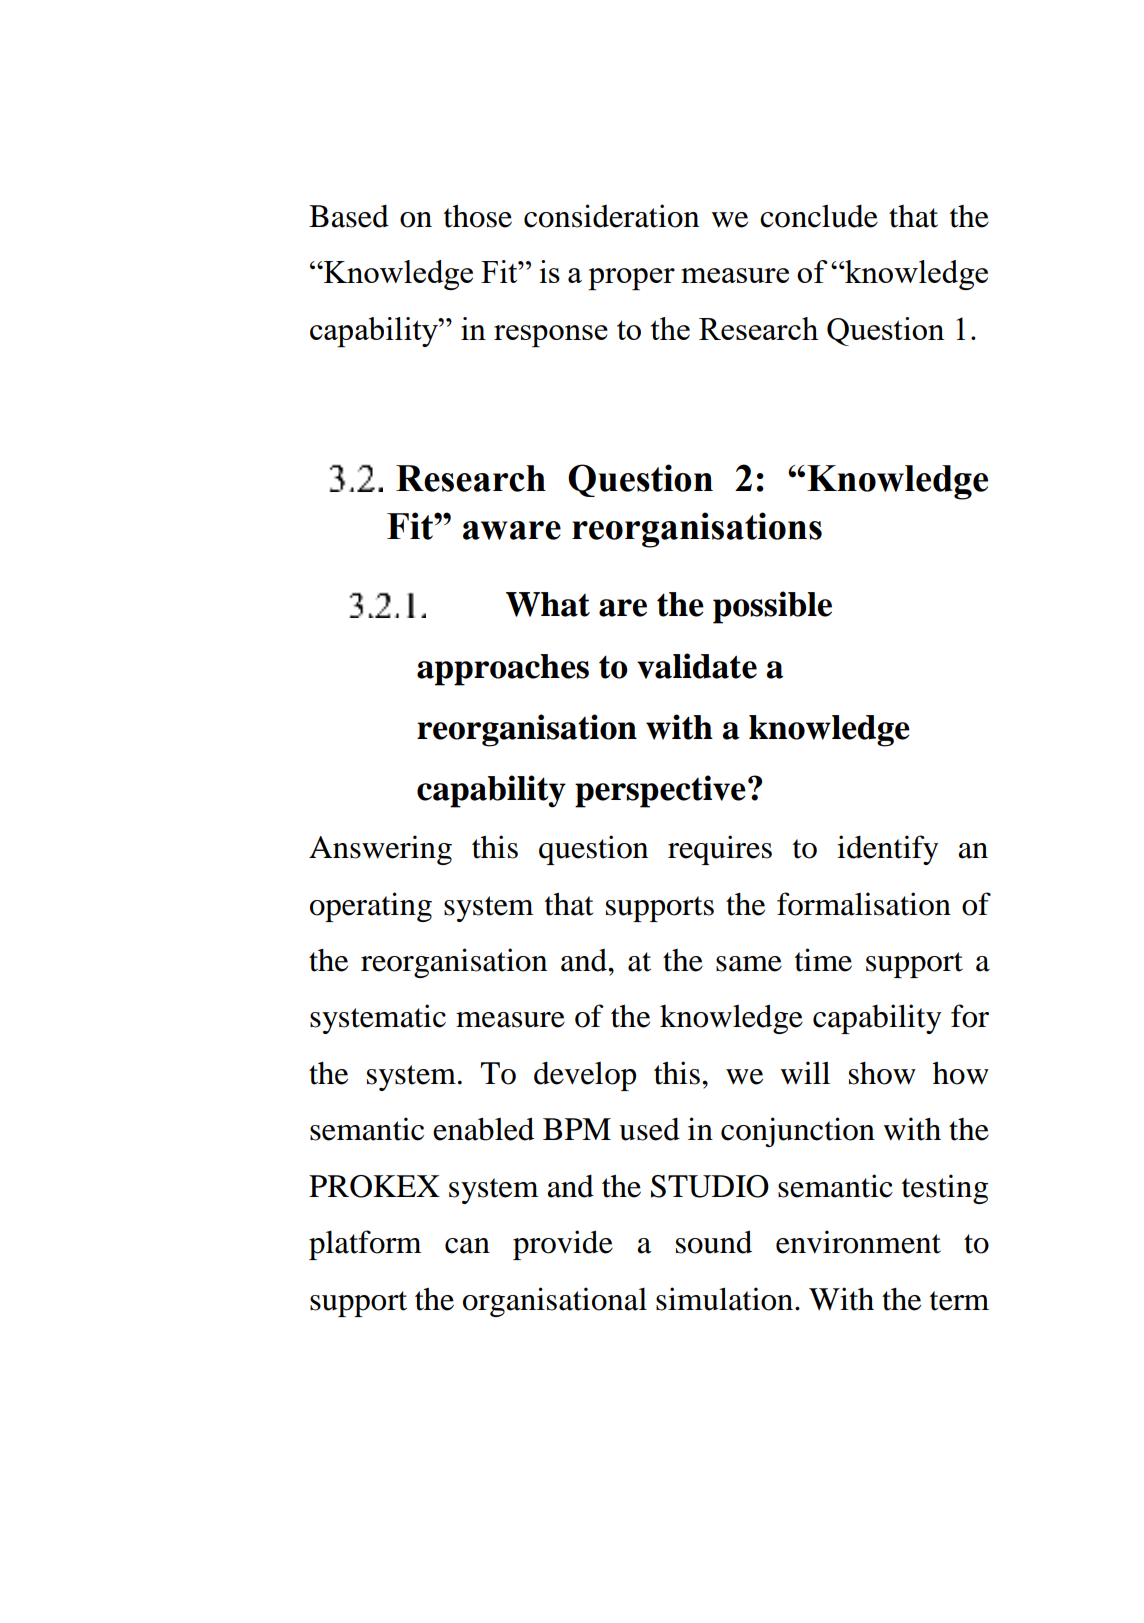 The width and height of the page is (1144, 1623). I want to click on identify, so click(887, 850).
